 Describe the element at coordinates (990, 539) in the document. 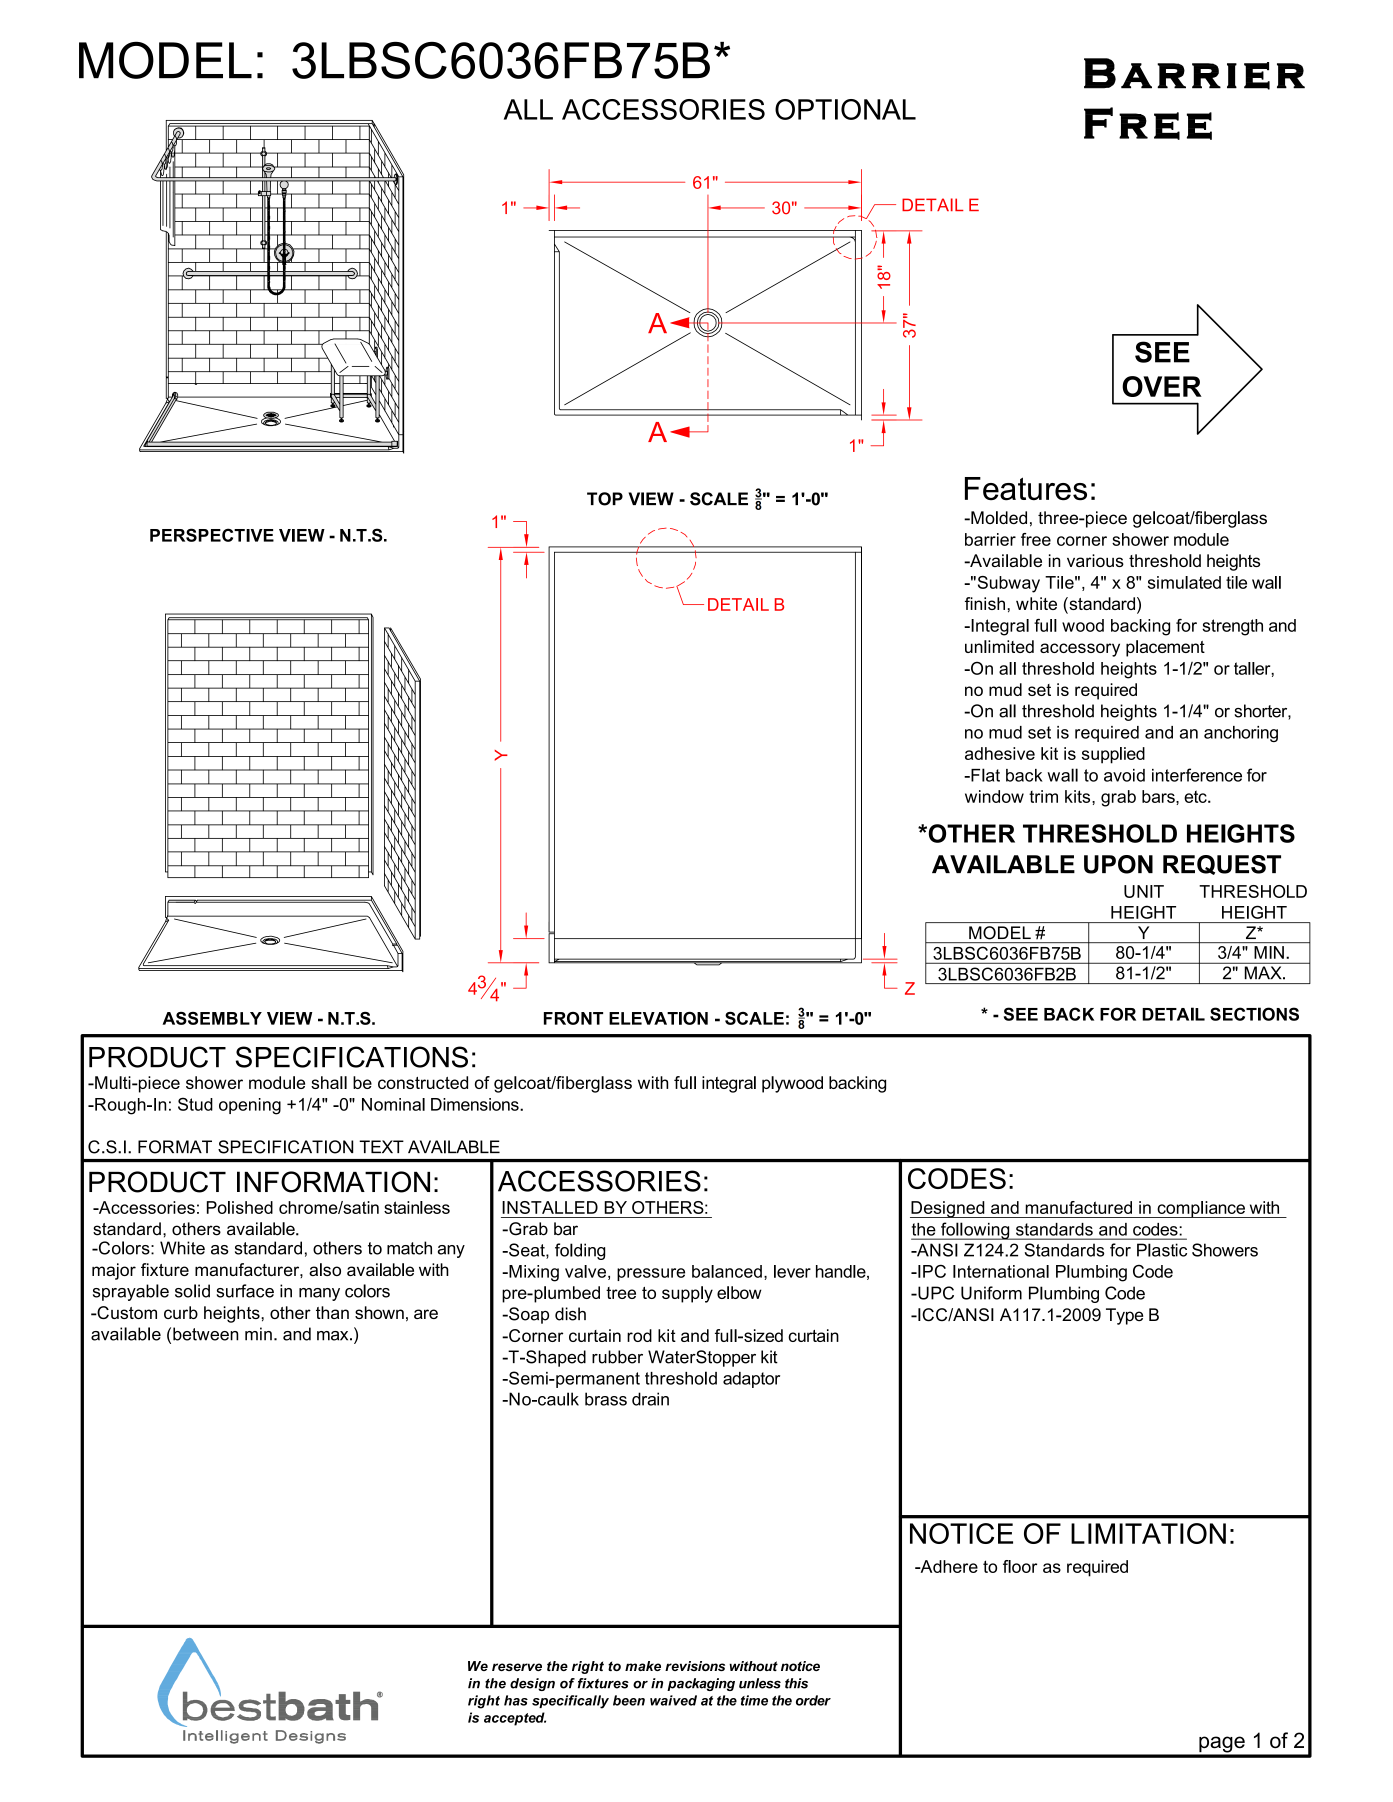

I see `barrier` at that location.
